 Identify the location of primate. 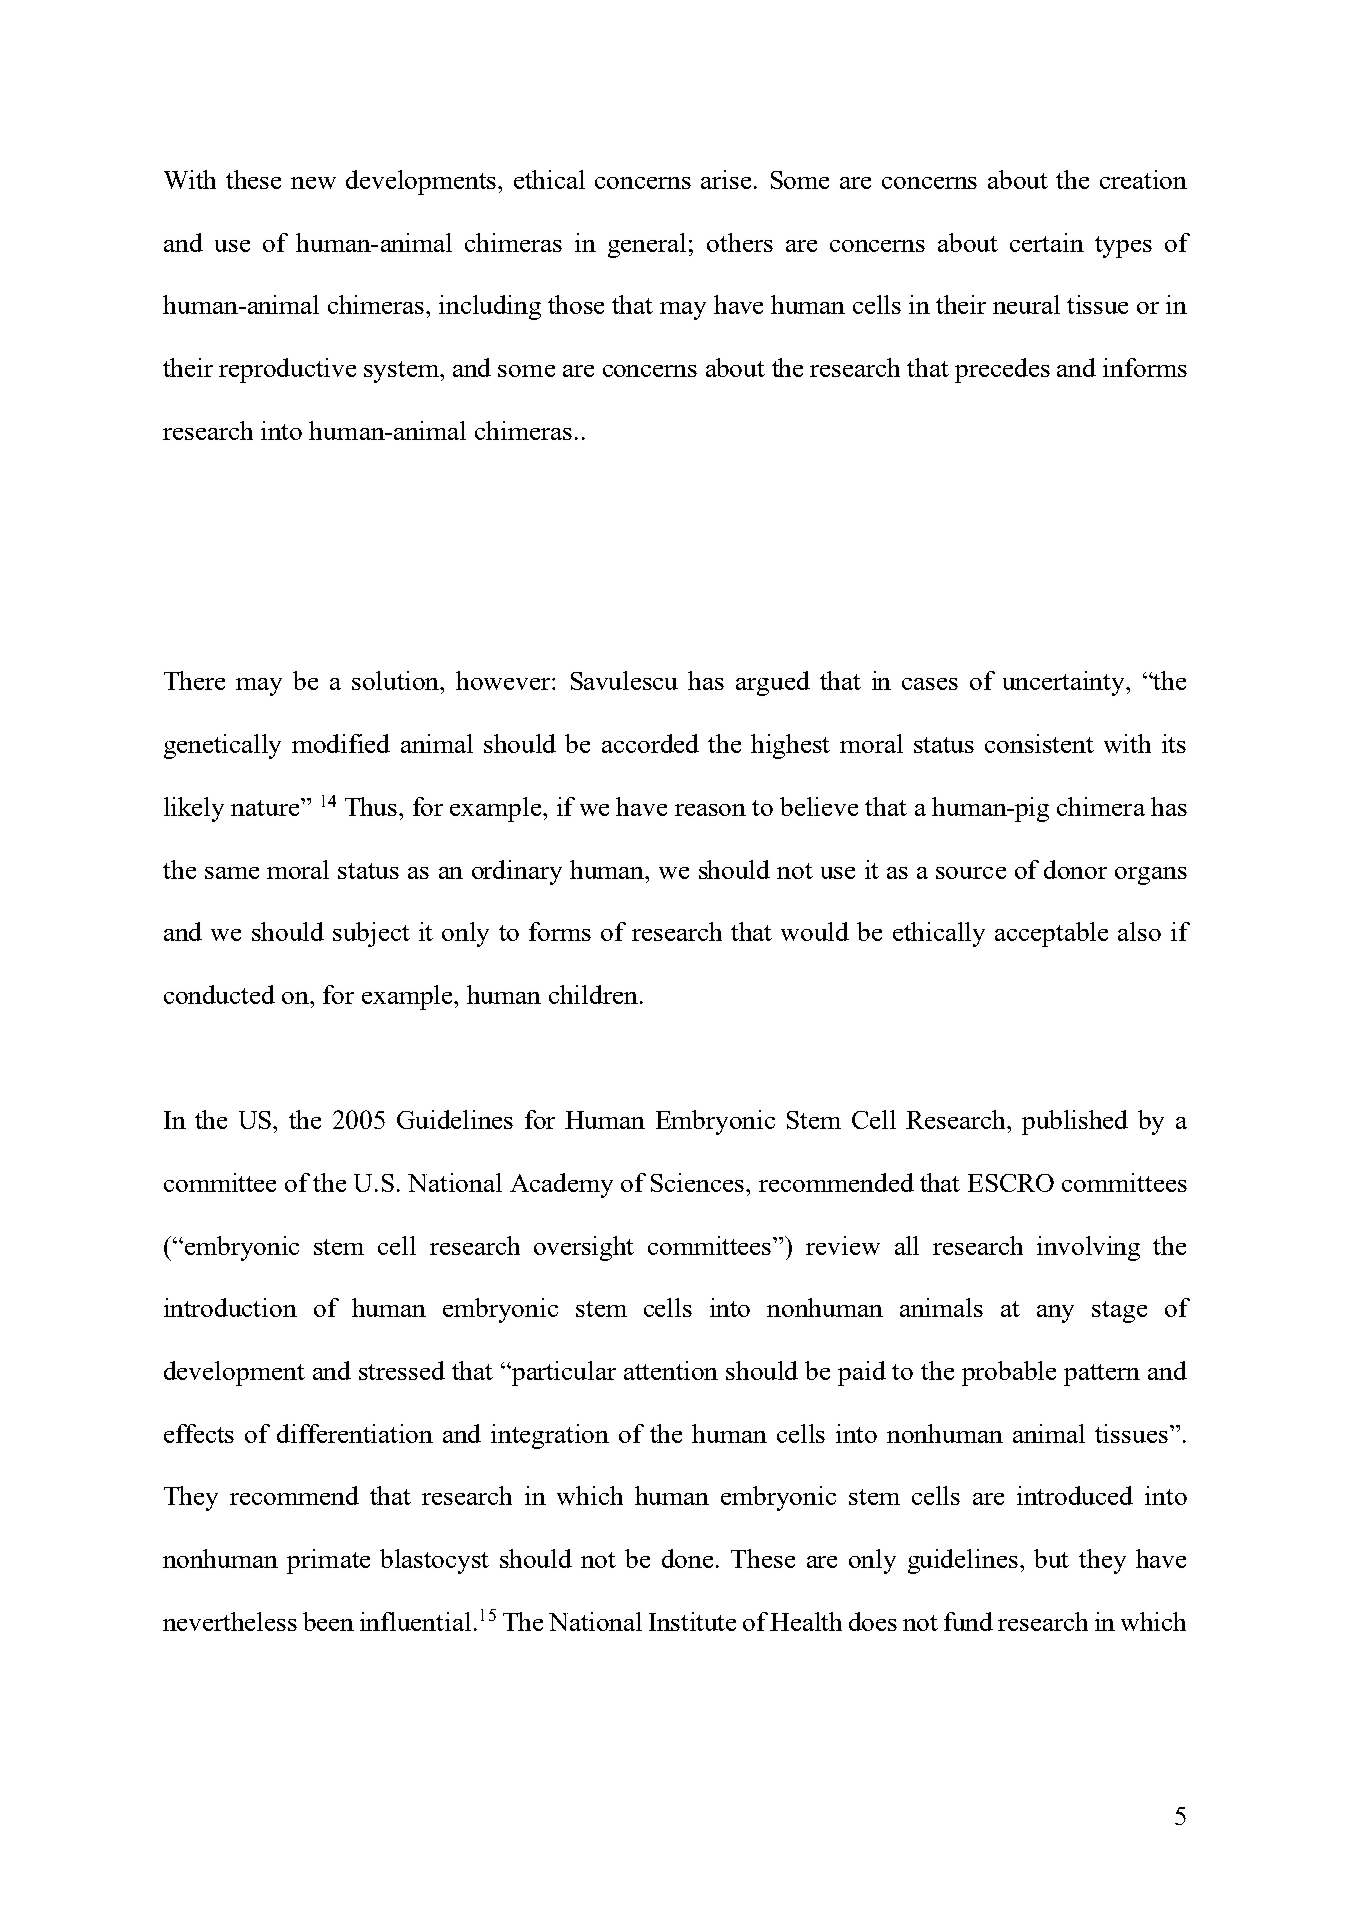
(328, 1561).
